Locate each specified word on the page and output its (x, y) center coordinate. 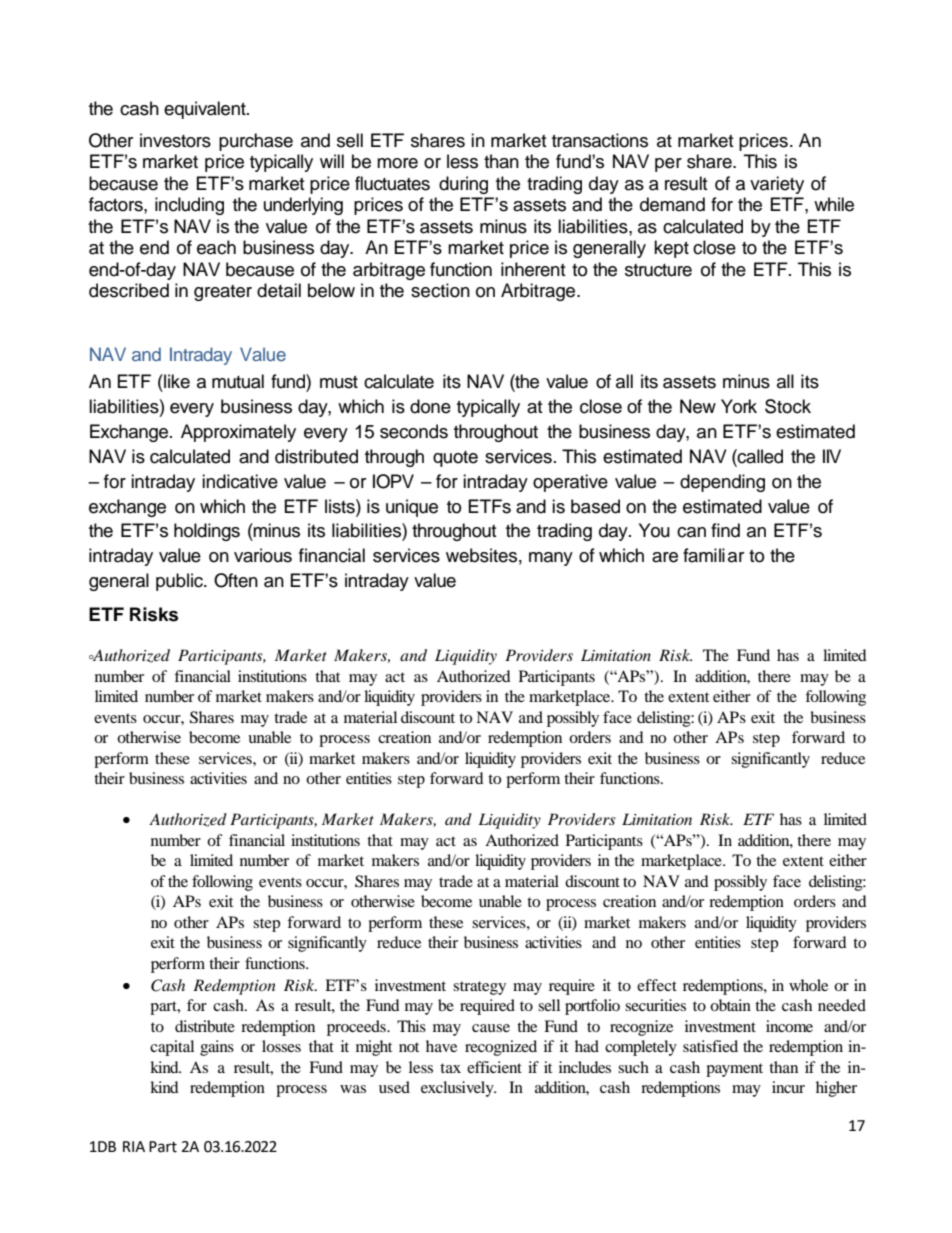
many (551, 559)
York (739, 406)
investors (175, 140)
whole (808, 985)
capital (172, 1048)
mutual (238, 381)
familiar (713, 555)
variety (777, 185)
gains (217, 1048)
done (430, 406)
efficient (494, 1067)
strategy (479, 988)
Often (236, 580)
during (463, 185)
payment (734, 1070)
